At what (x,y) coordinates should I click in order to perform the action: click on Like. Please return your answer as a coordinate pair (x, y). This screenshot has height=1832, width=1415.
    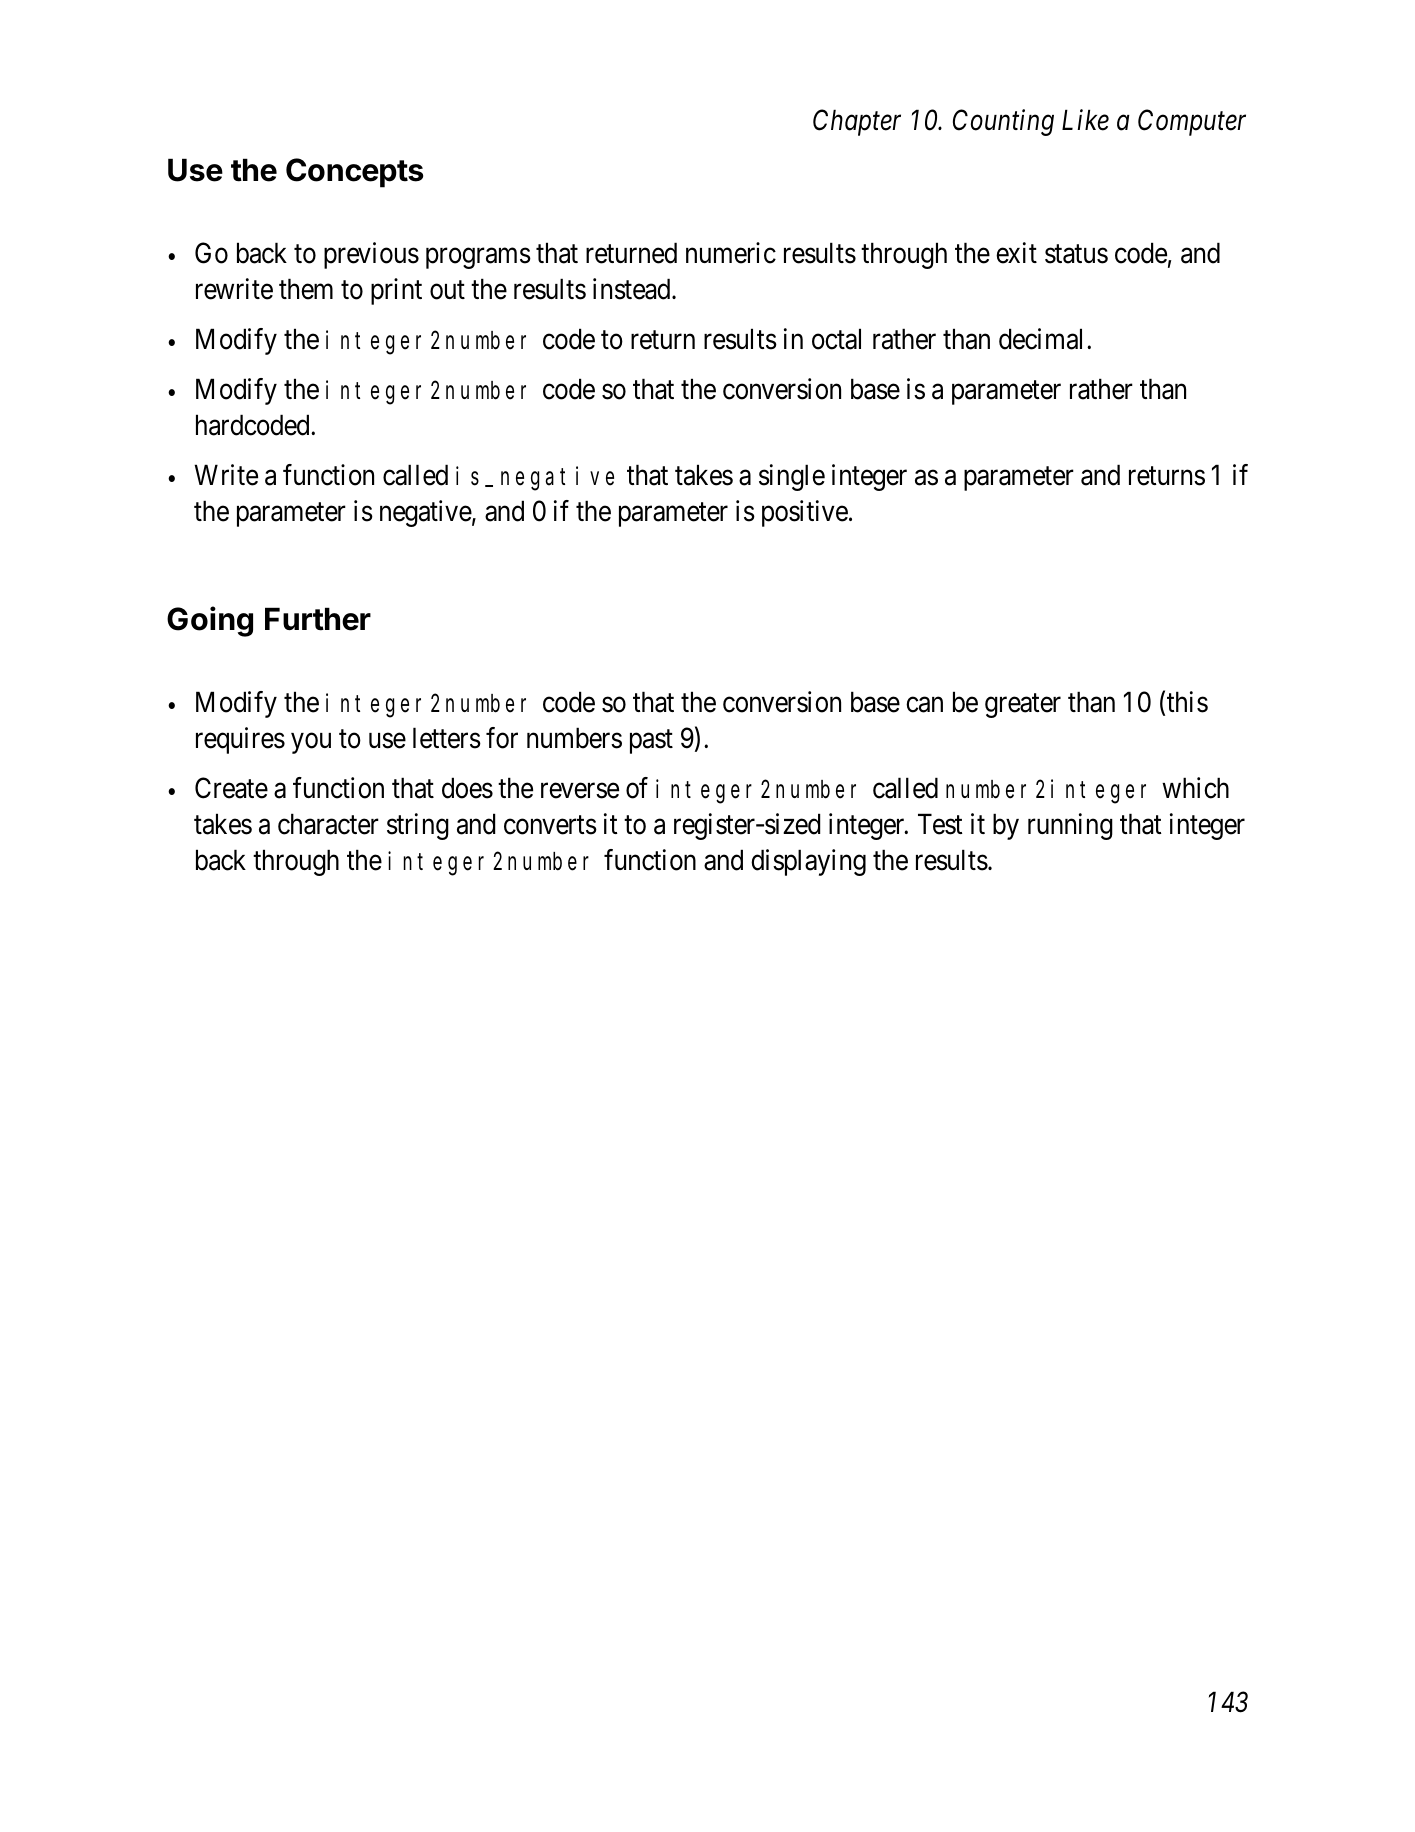
    Looking at the image, I should click on (1085, 120).
